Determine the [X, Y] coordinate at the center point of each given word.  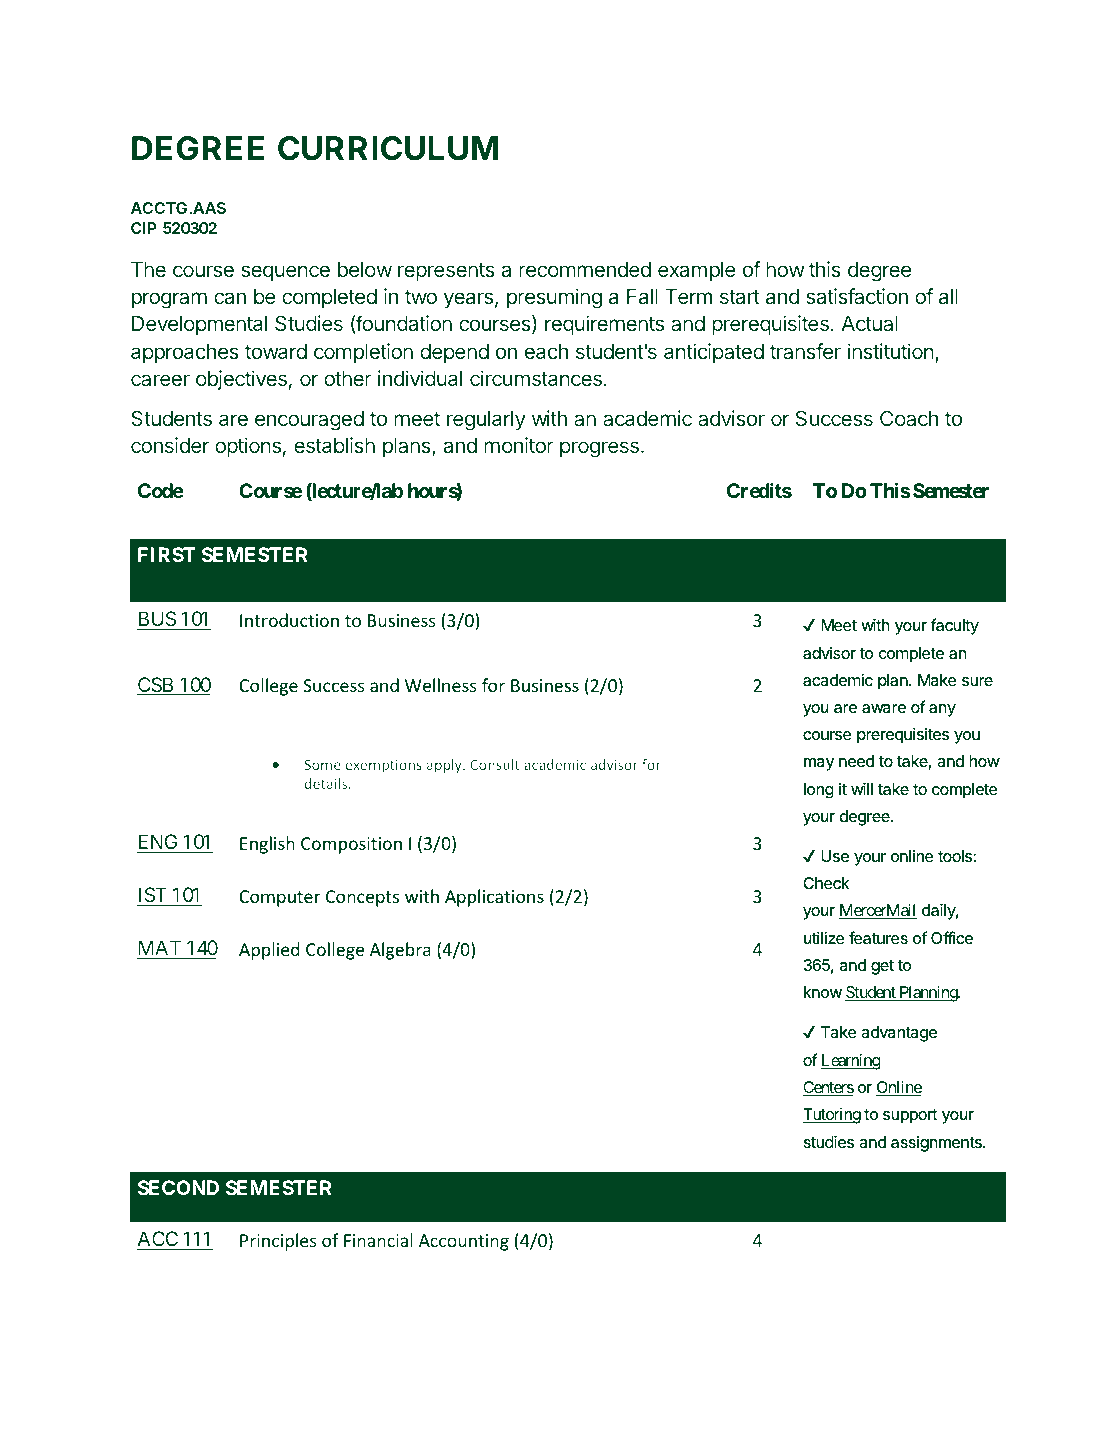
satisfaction [857, 296]
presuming [554, 298]
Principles [278, 1242]
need [856, 761]
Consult [494, 764]
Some [322, 764]
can [230, 298]
